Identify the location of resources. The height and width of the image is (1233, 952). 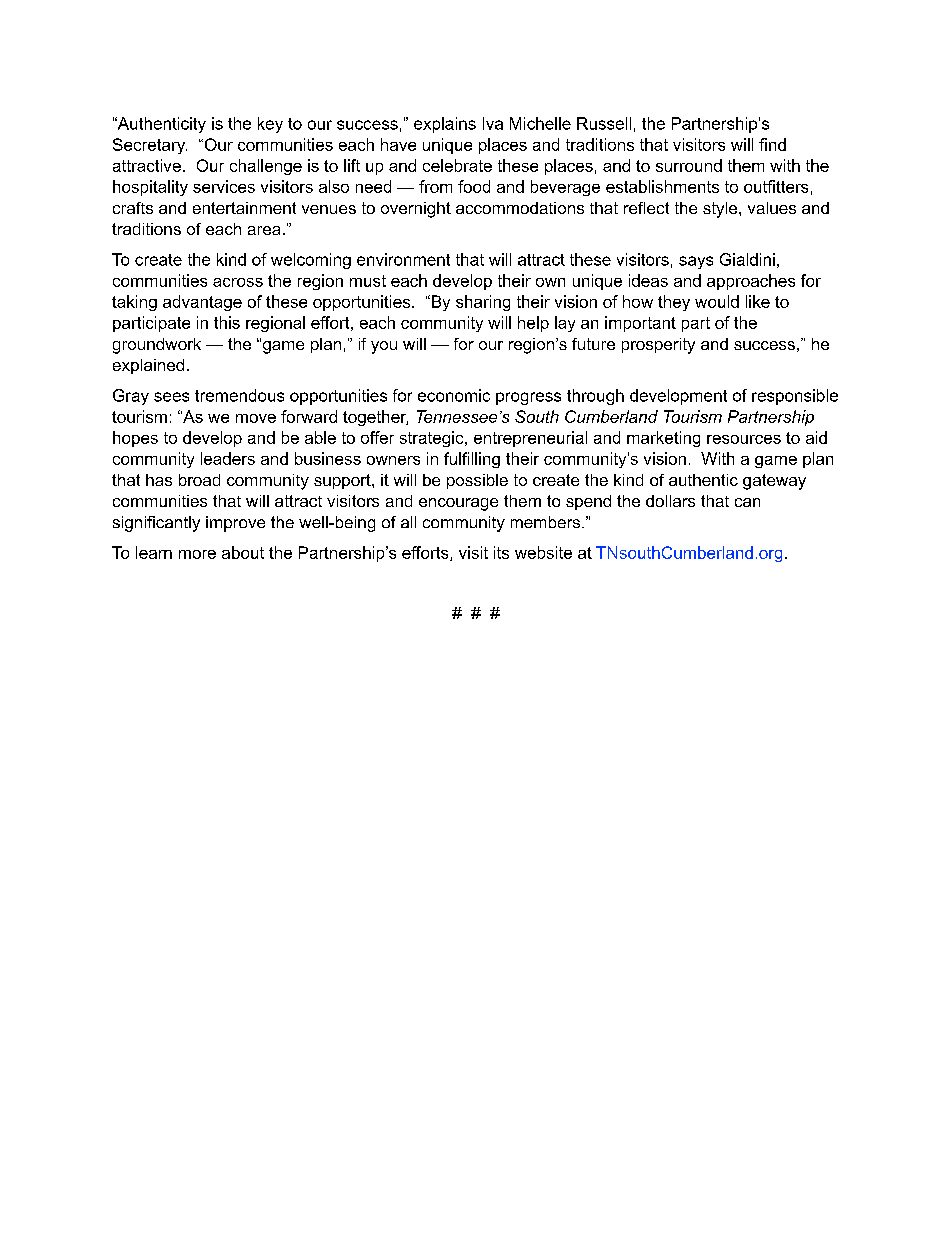
(744, 439).
